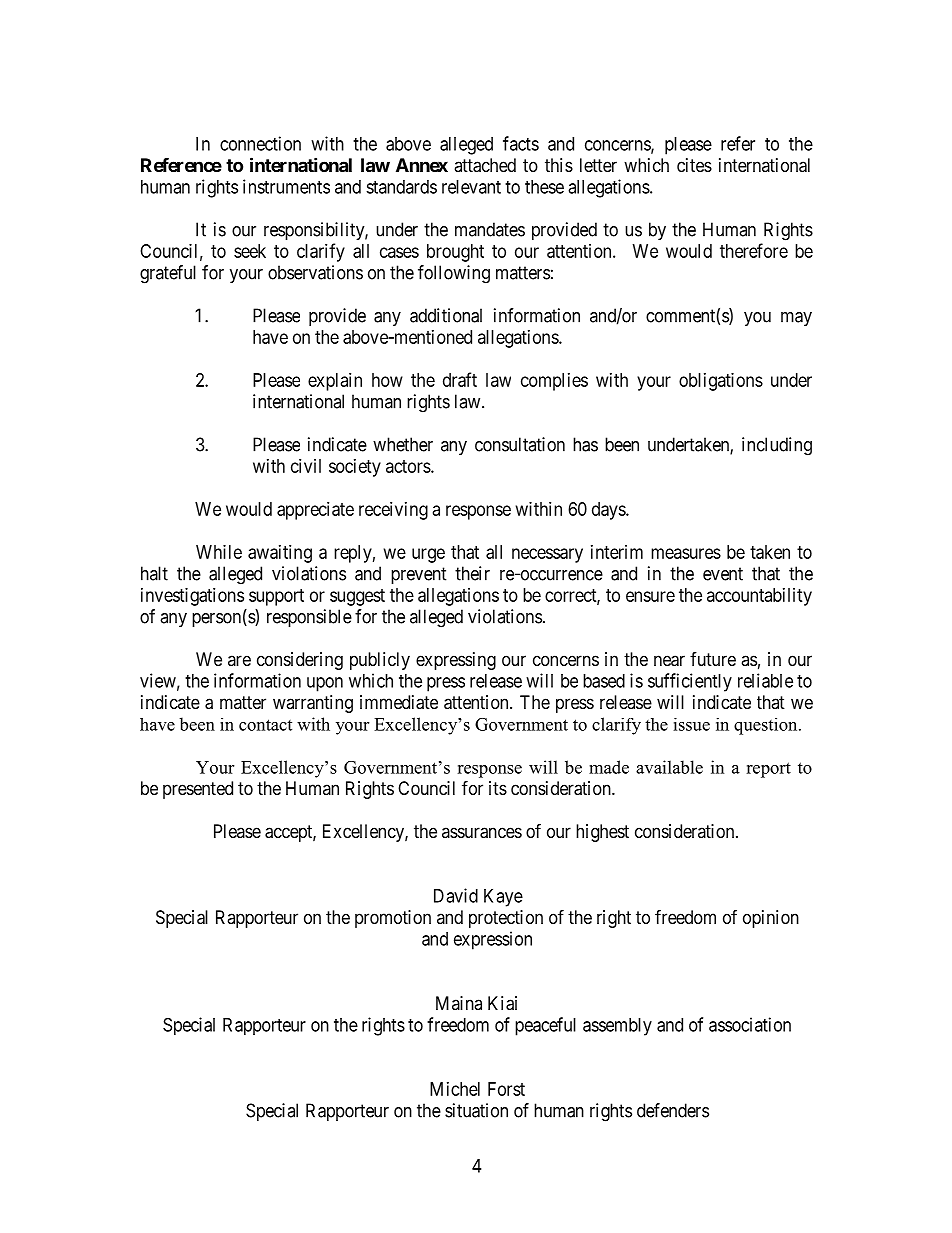 This screenshot has height=1233, width=952. What do you see at coordinates (506, 1089) in the screenshot?
I see `Forst` at bounding box center [506, 1089].
